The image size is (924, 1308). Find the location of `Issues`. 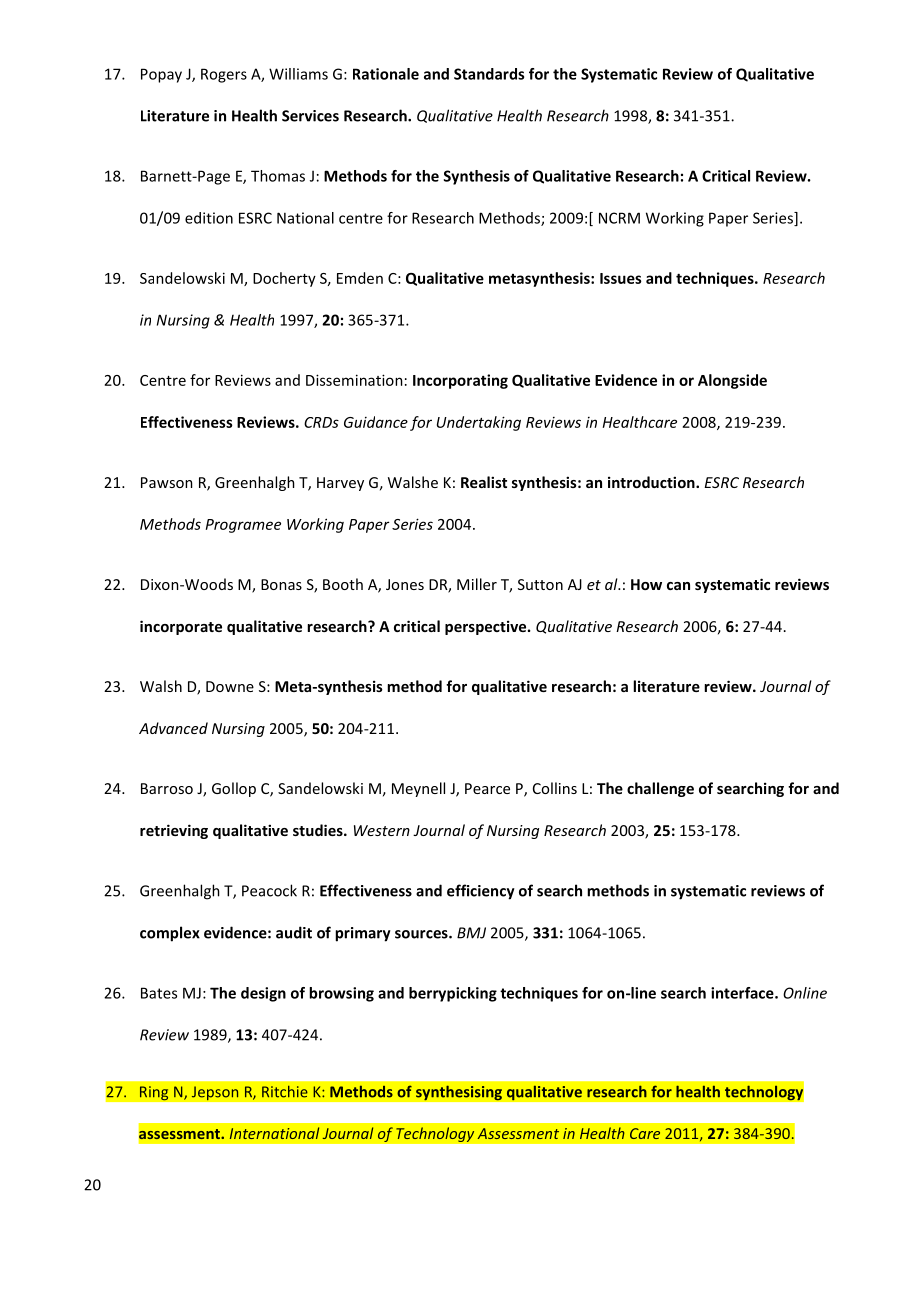

Issues is located at coordinates (621, 278).
